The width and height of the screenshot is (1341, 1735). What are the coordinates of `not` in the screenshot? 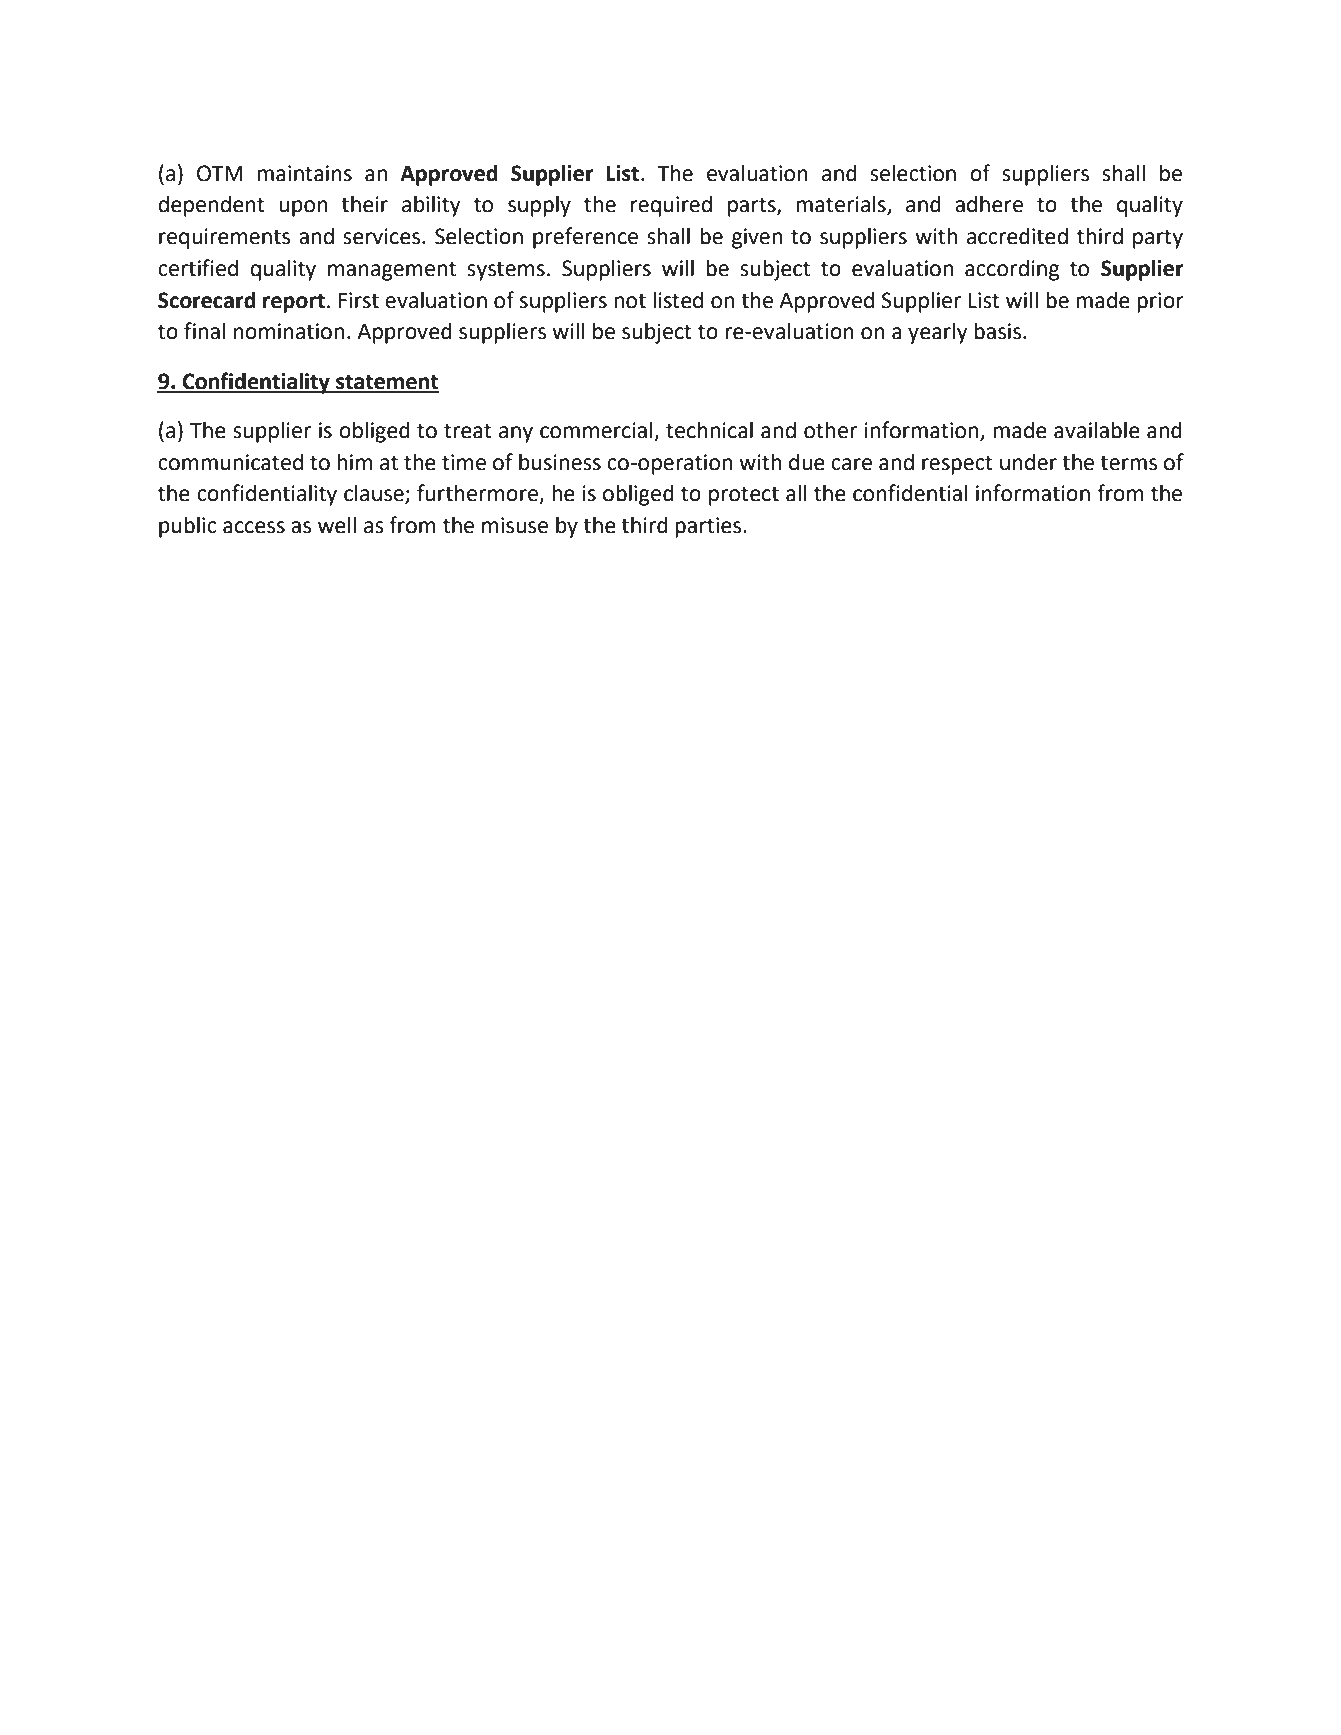 It's located at (630, 301).
